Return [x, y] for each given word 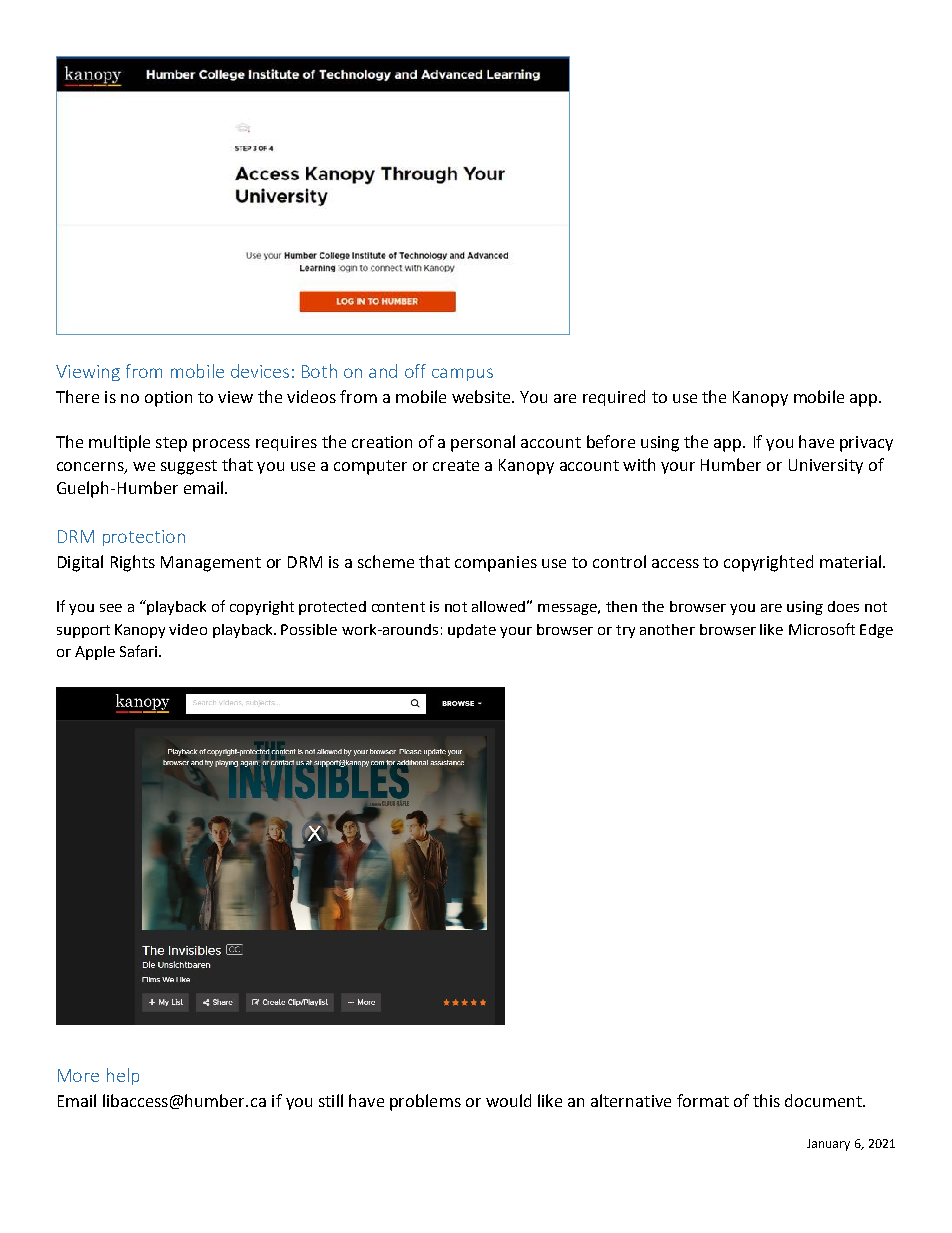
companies [496, 564]
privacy [866, 444]
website [482, 396]
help [123, 1076]
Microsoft [822, 629]
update [472, 631]
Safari [140, 651]
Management [211, 564]
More [78, 1075]
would [508, 1100]
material [850, 561]
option [168, 399]
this [766, 1100]
